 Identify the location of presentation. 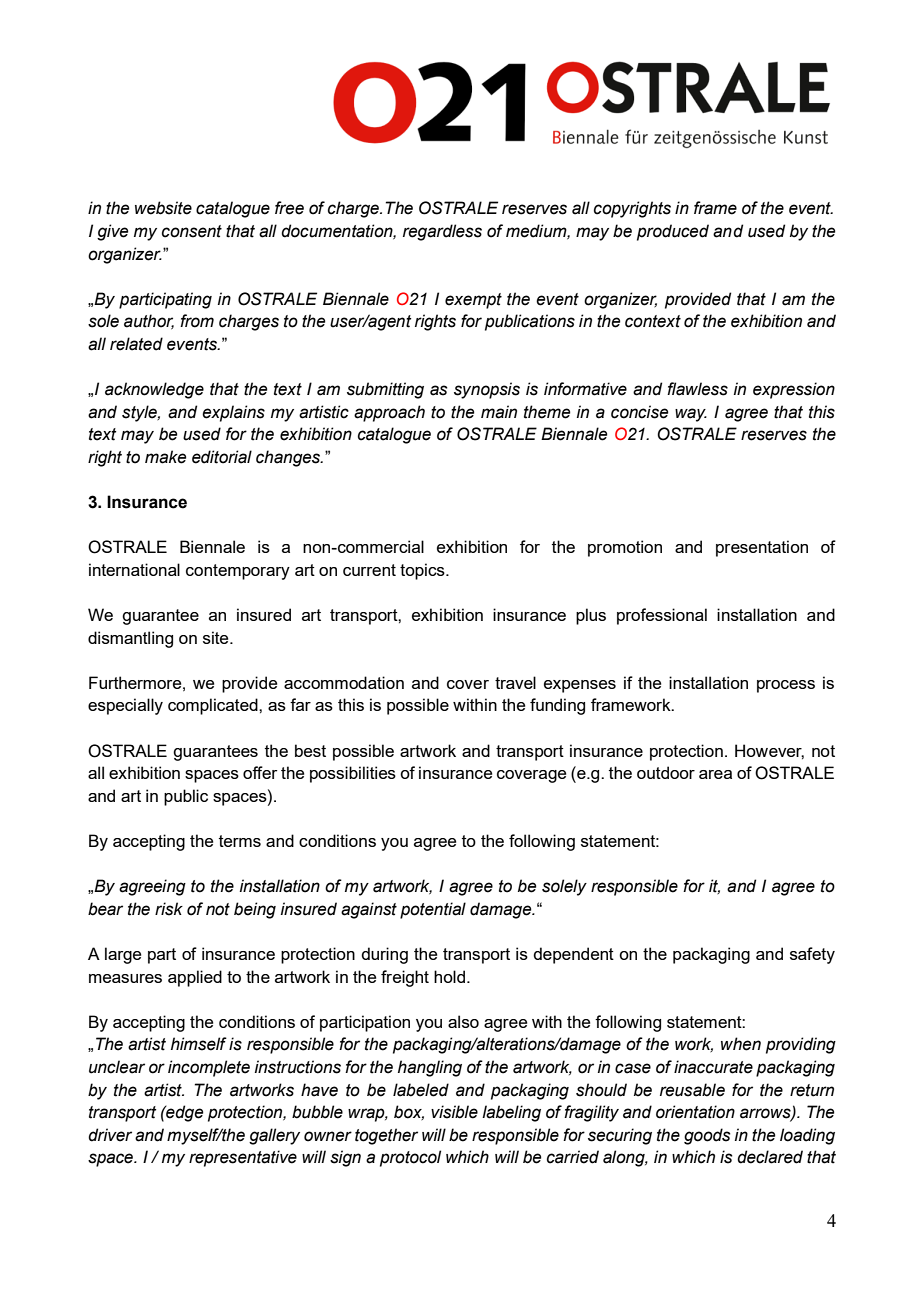
(762, 548).
